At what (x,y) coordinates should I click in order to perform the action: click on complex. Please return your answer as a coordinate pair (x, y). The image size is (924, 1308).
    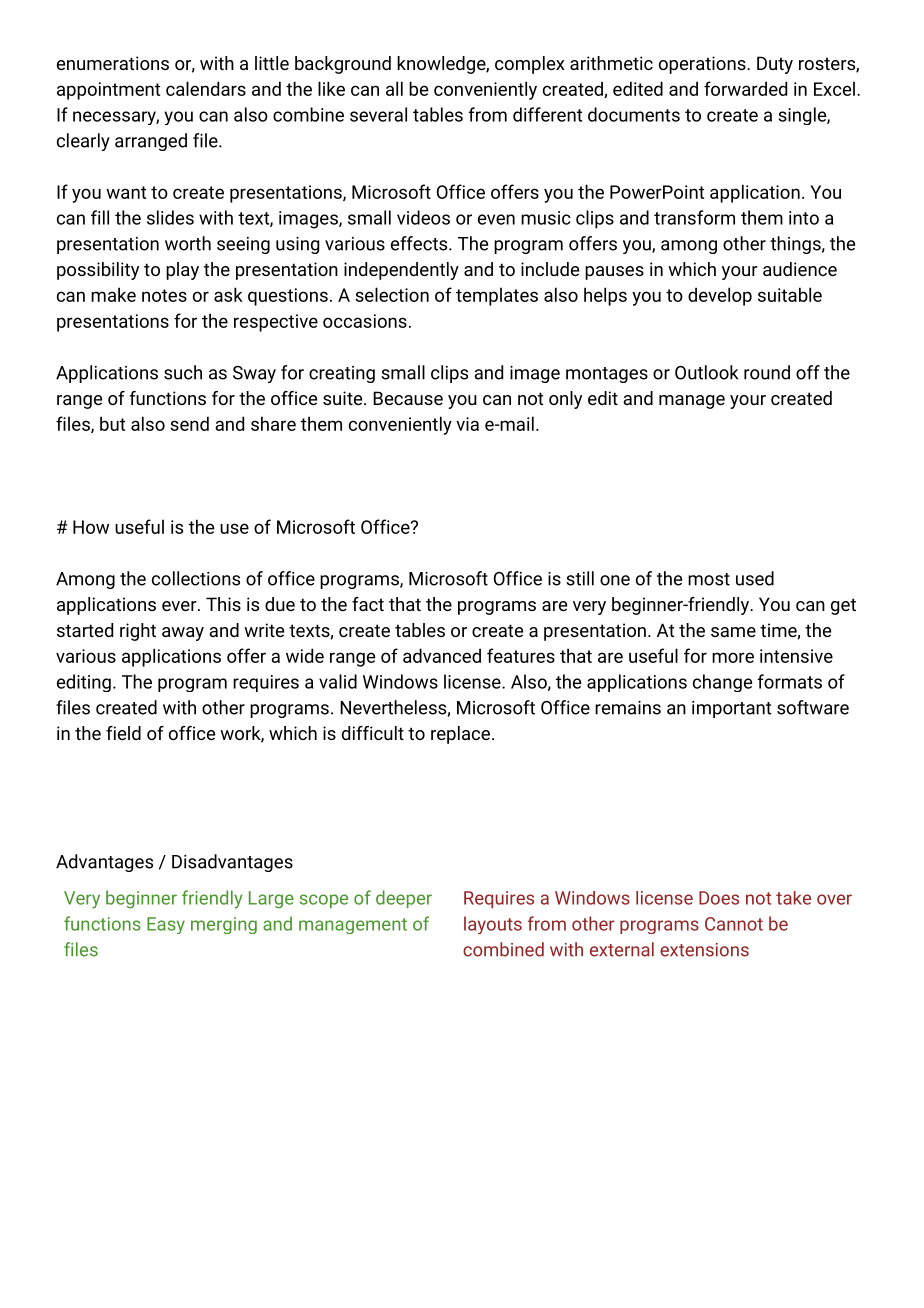
    Looking at the image, I should click on (530, 65).
